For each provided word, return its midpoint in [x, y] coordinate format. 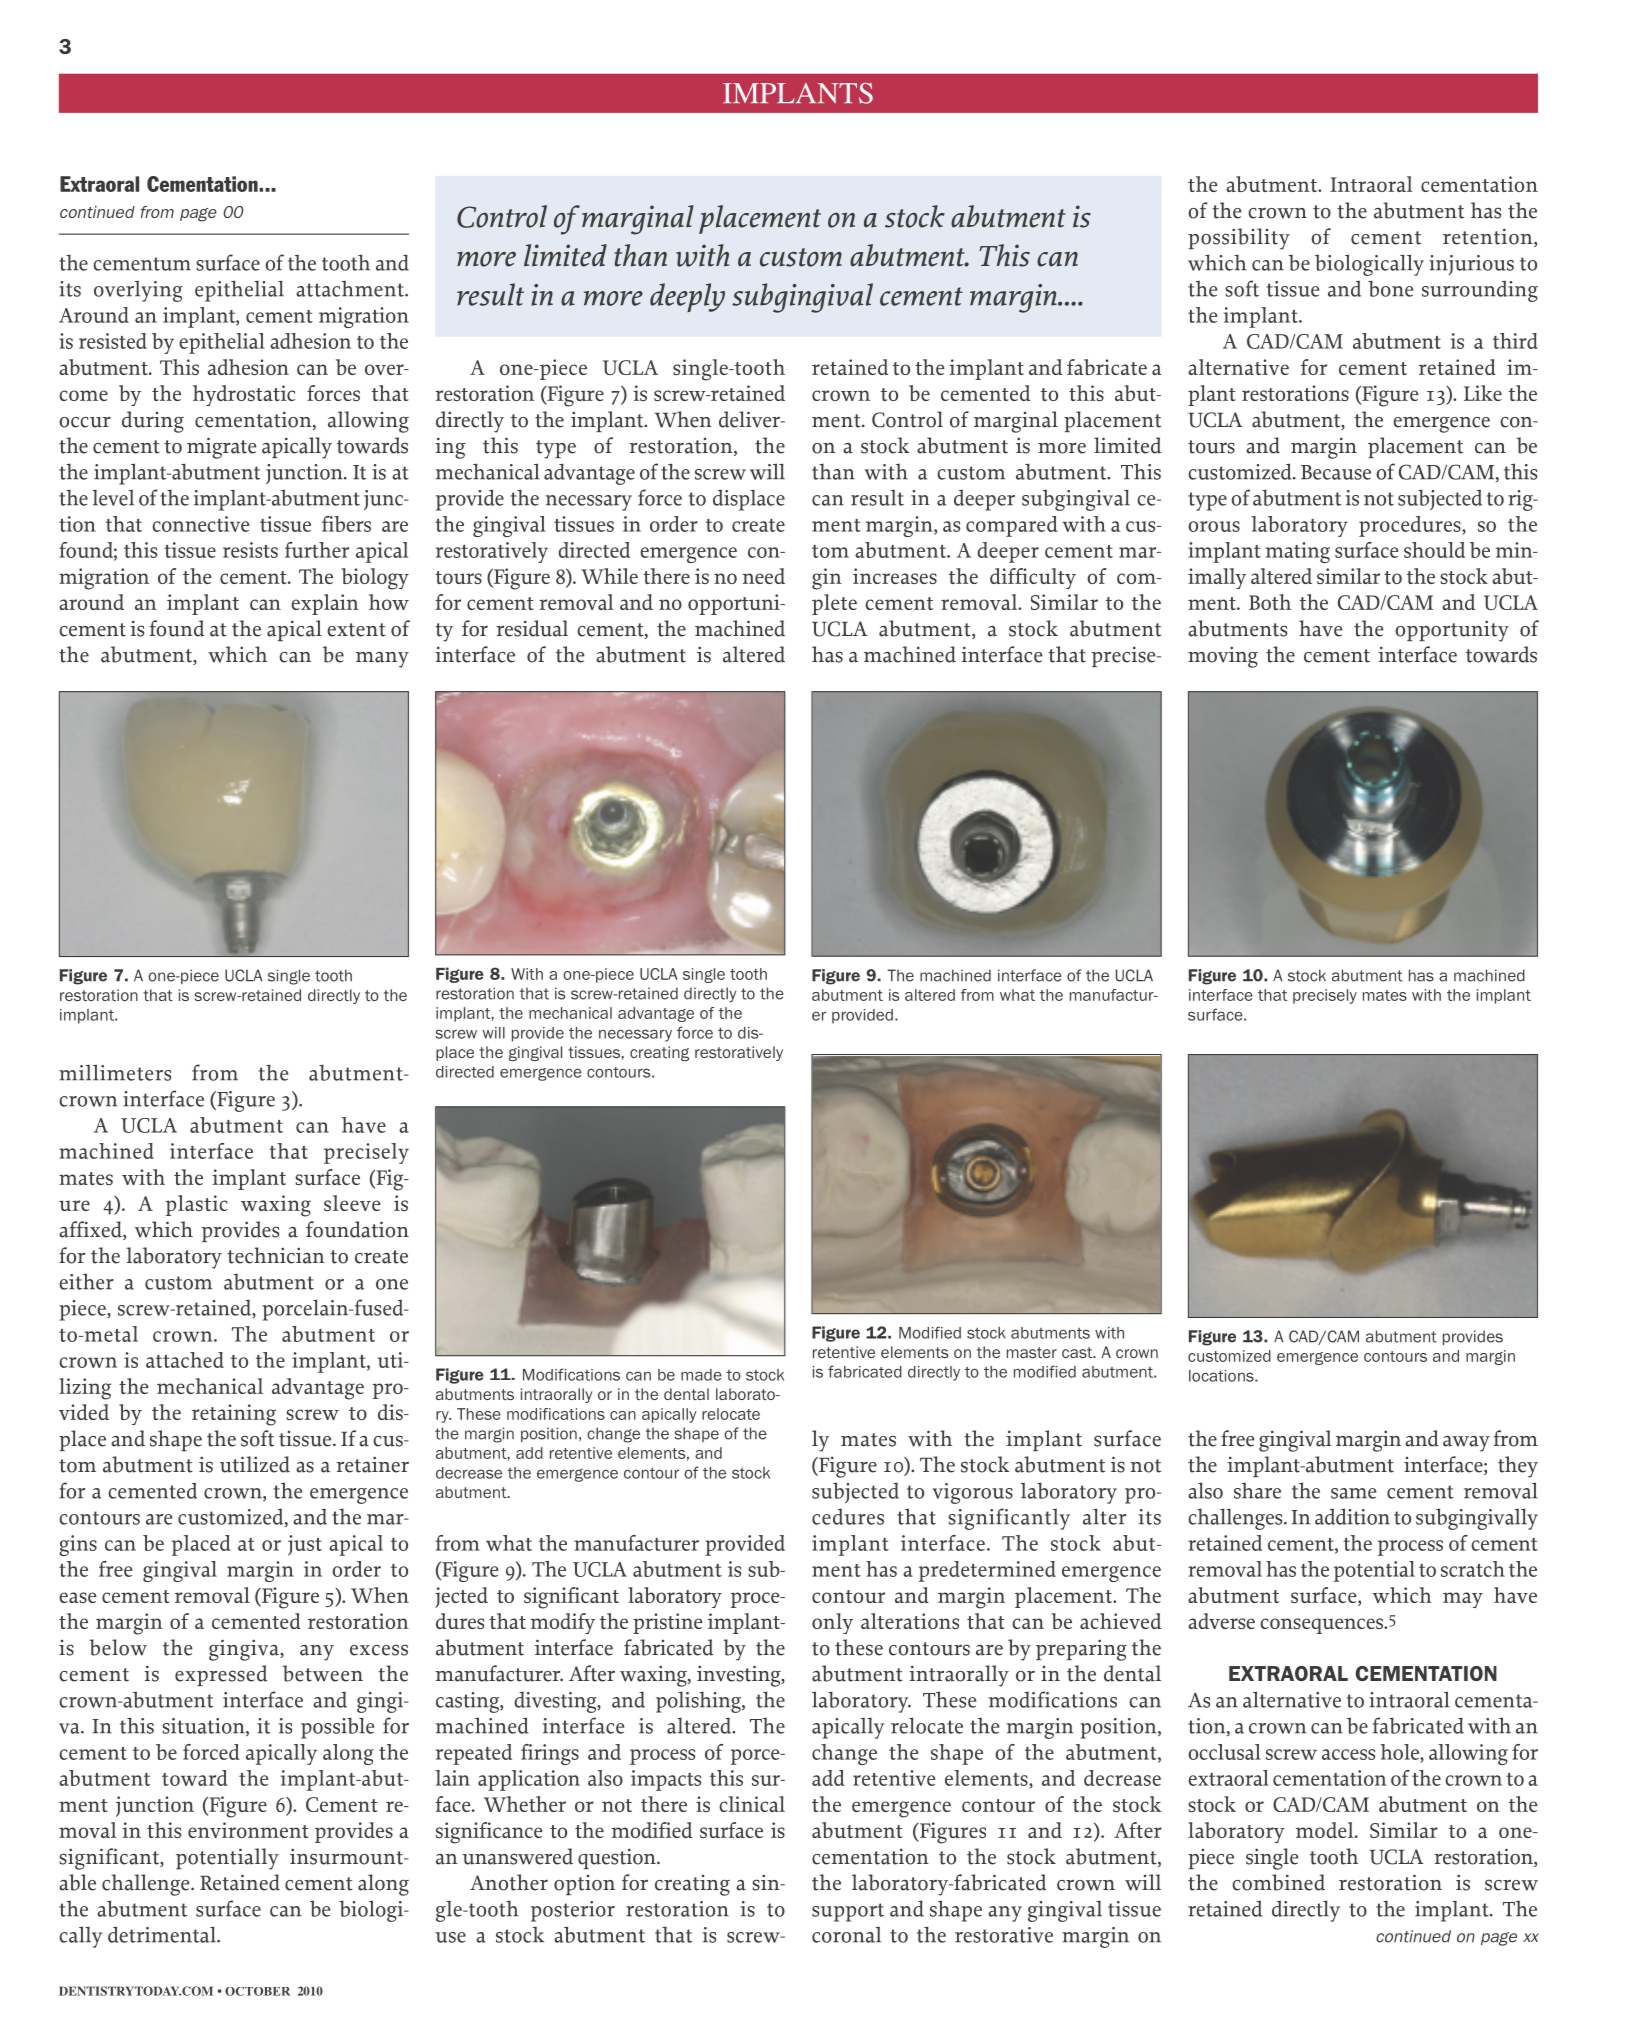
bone [1390, 289]
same [1353, 1493]
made [701, 1375]
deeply [687, 297]
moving [1223, 657]
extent [356, 630]
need [763, 576]
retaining [234, 1415]
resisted [113, 341]
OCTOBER [257, 1991]
